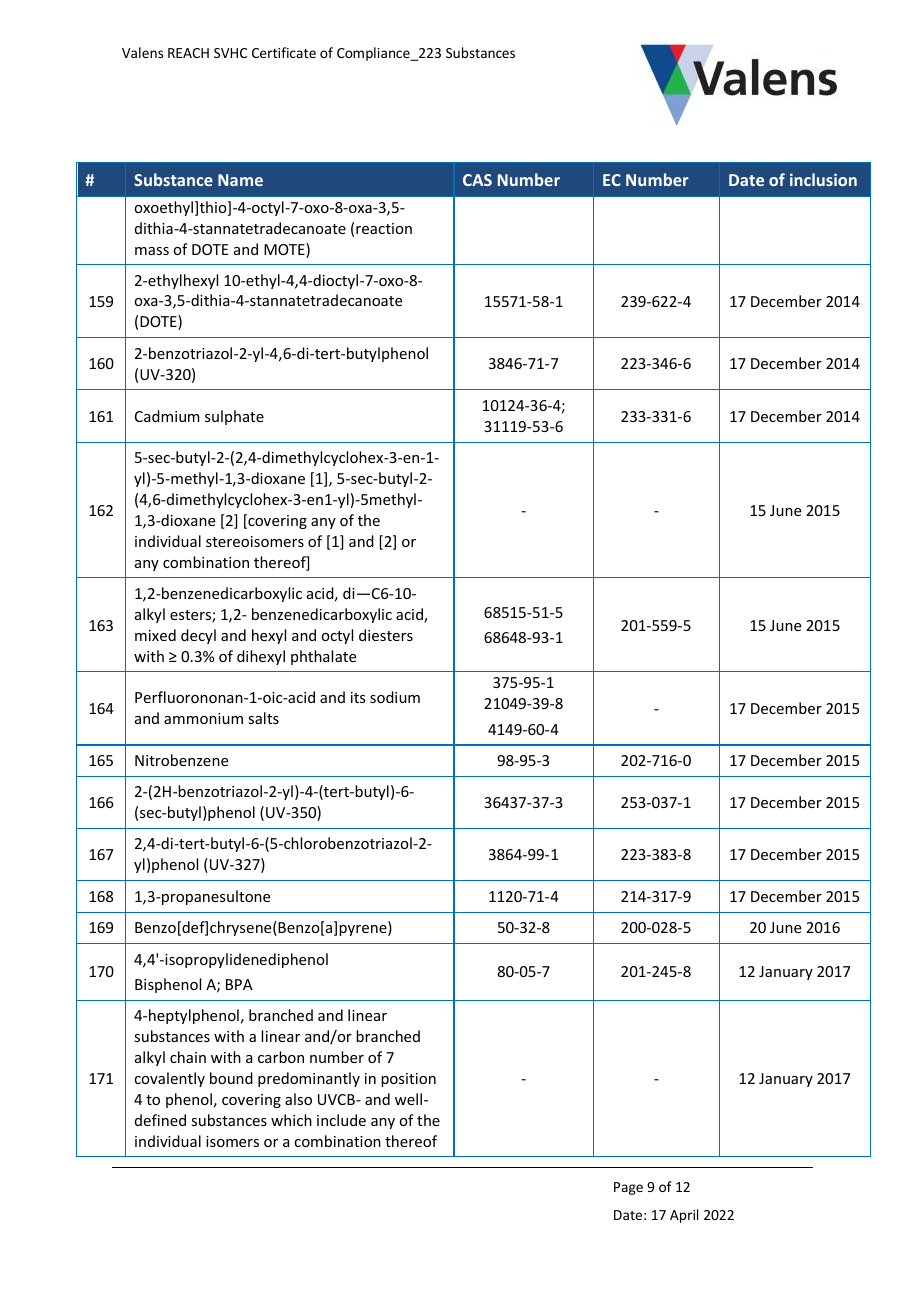 This screenshot has height=1308, width=924. What do you see at coordinates (408, 1080) in the screenshot?
I see `position` at bounding box center [408, 1080].
